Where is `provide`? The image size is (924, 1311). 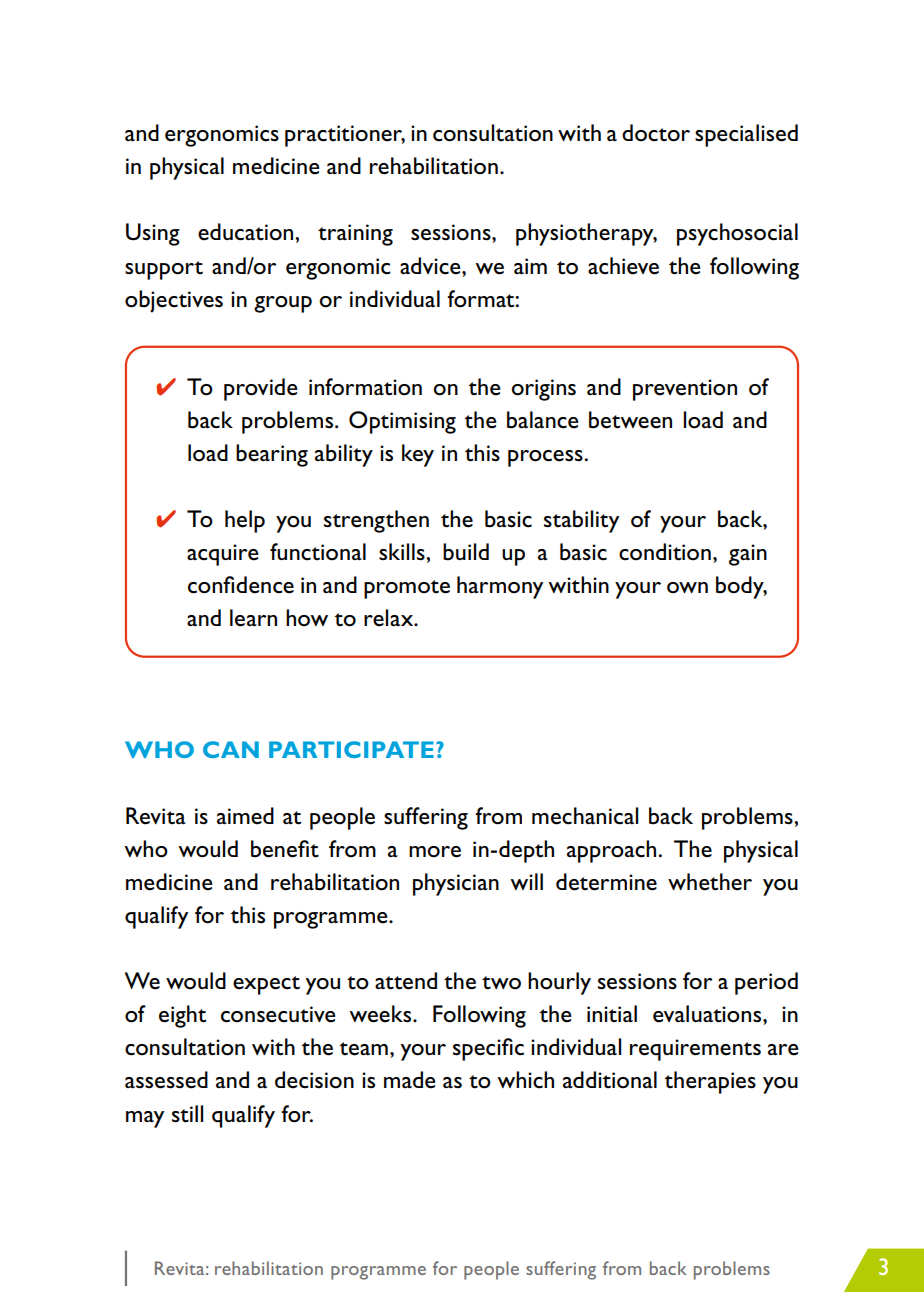
provide is located at coordinates (261, 389).
